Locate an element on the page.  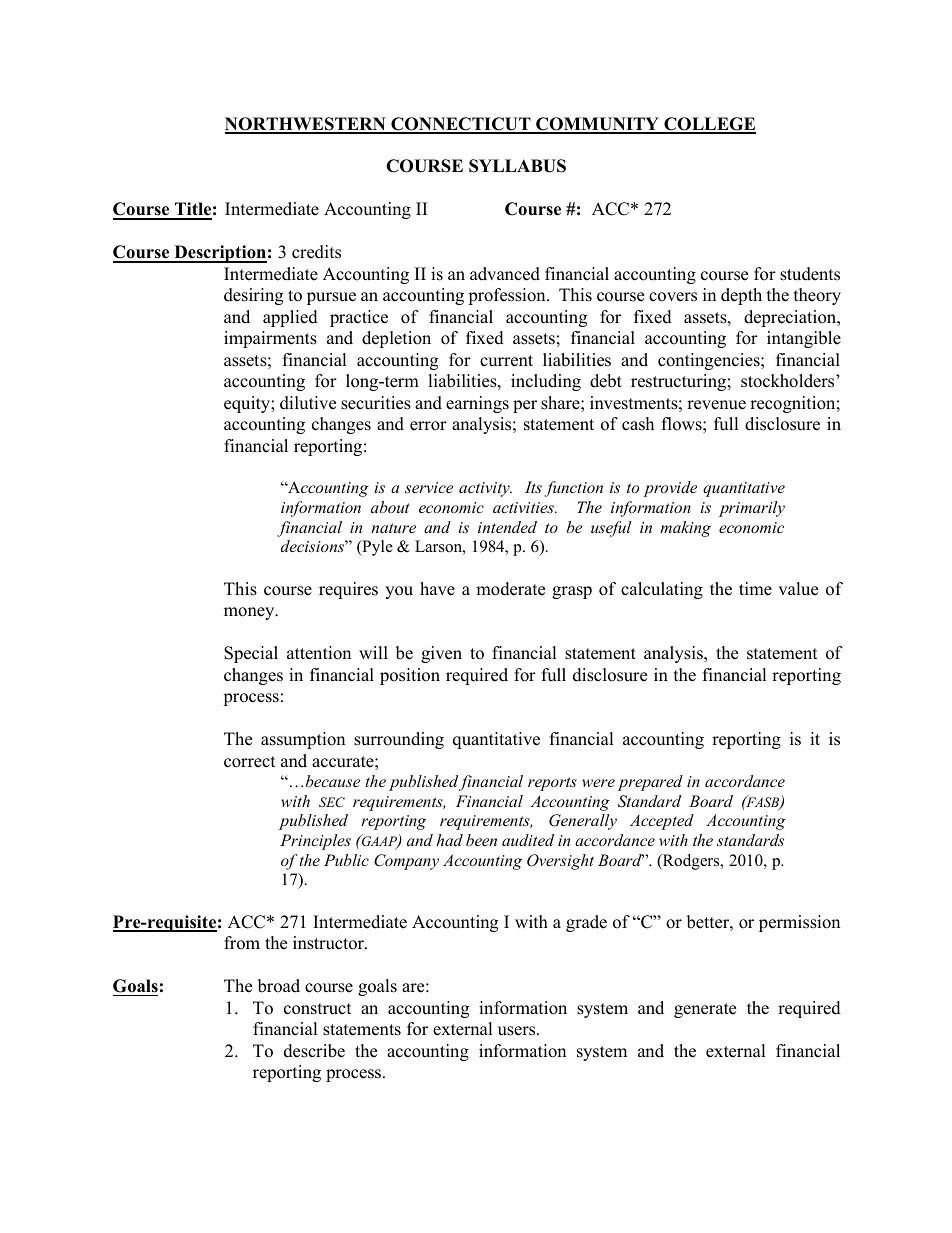
construct is located at coordinates (318, 1009).
